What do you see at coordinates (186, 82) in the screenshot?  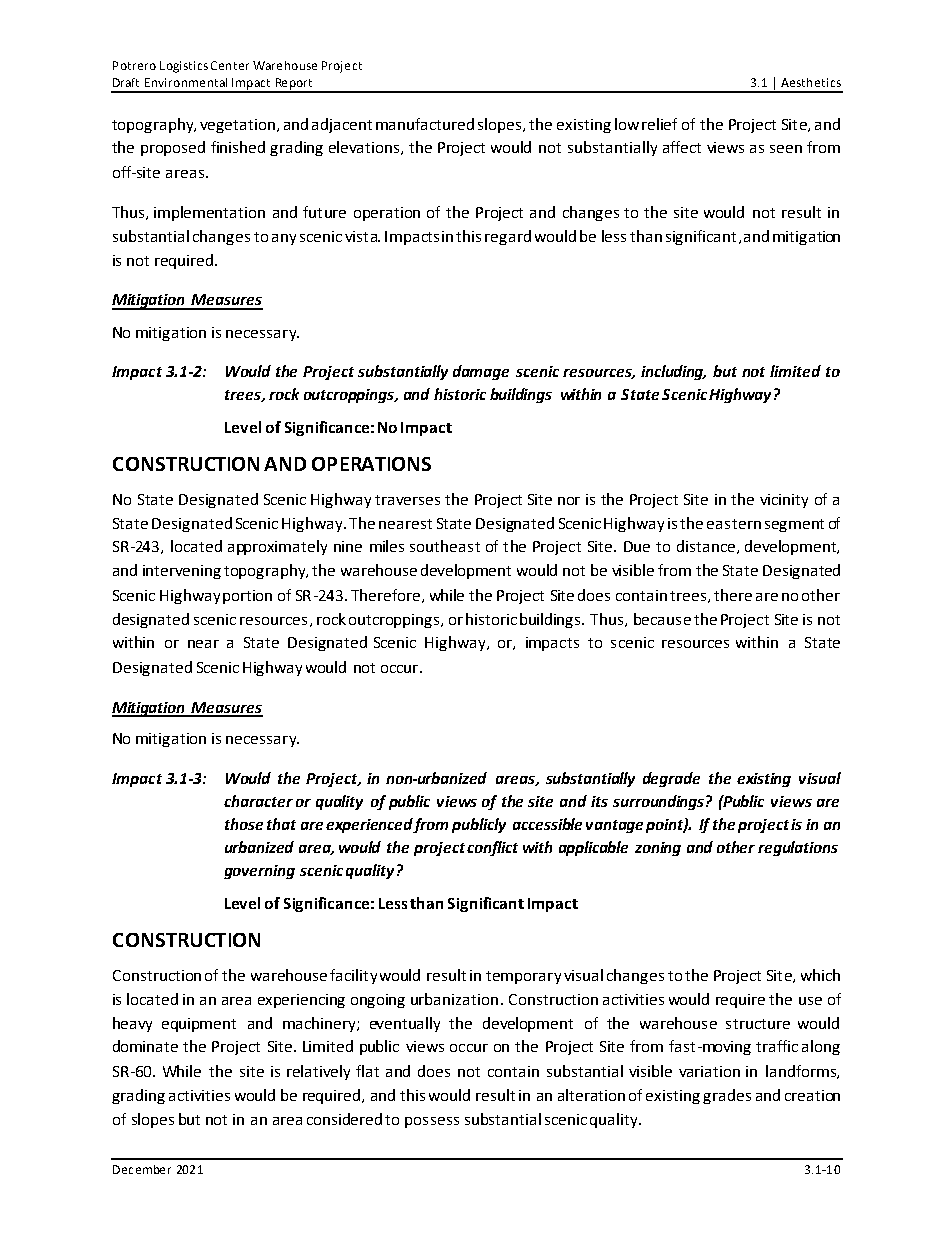 I see `Environmental` at bounding box center [186, 82].
